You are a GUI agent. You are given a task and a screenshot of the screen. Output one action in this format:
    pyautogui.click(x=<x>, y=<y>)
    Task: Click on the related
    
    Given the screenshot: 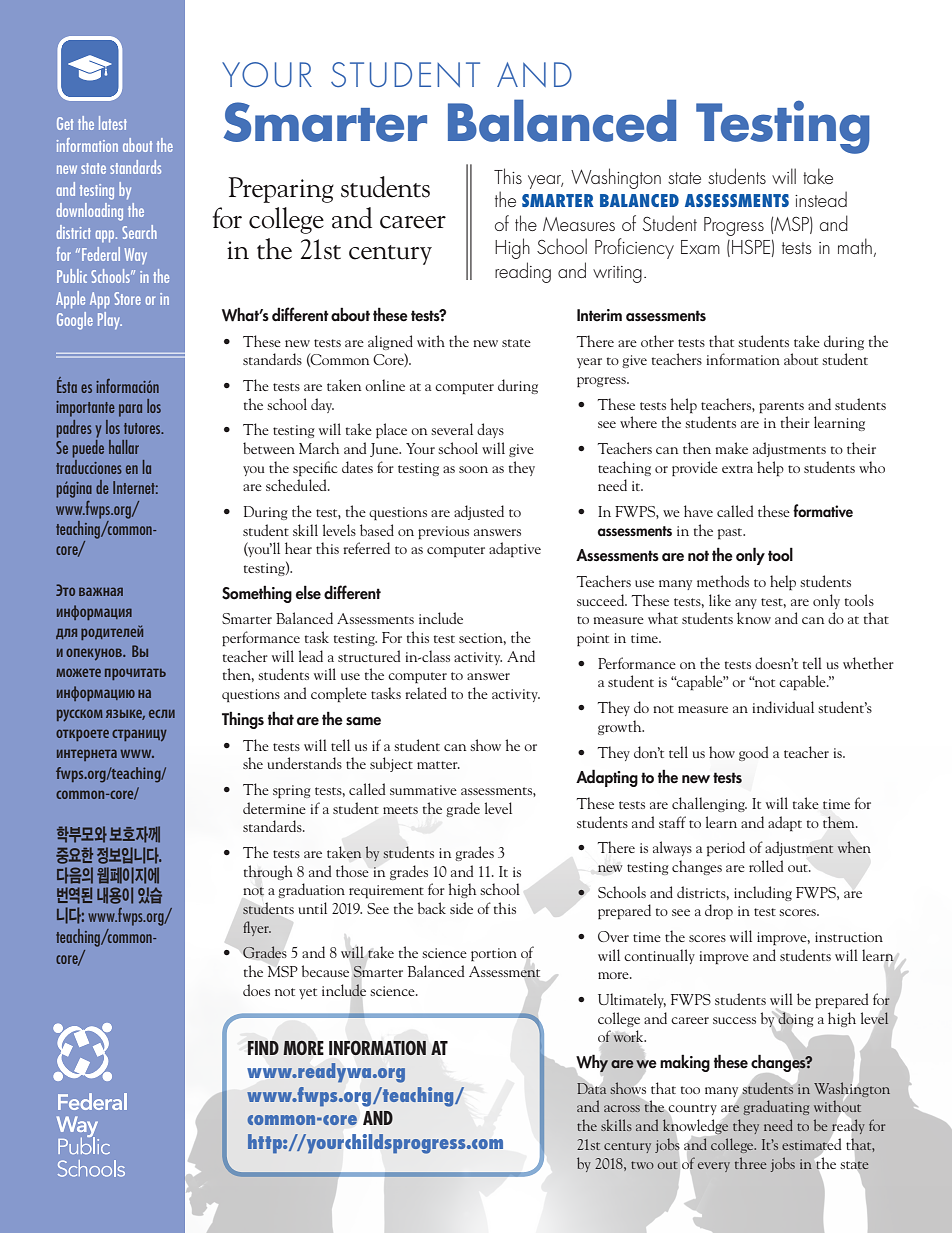 What is the action you would take?
    pyautogui.click(x=426, y=693)
